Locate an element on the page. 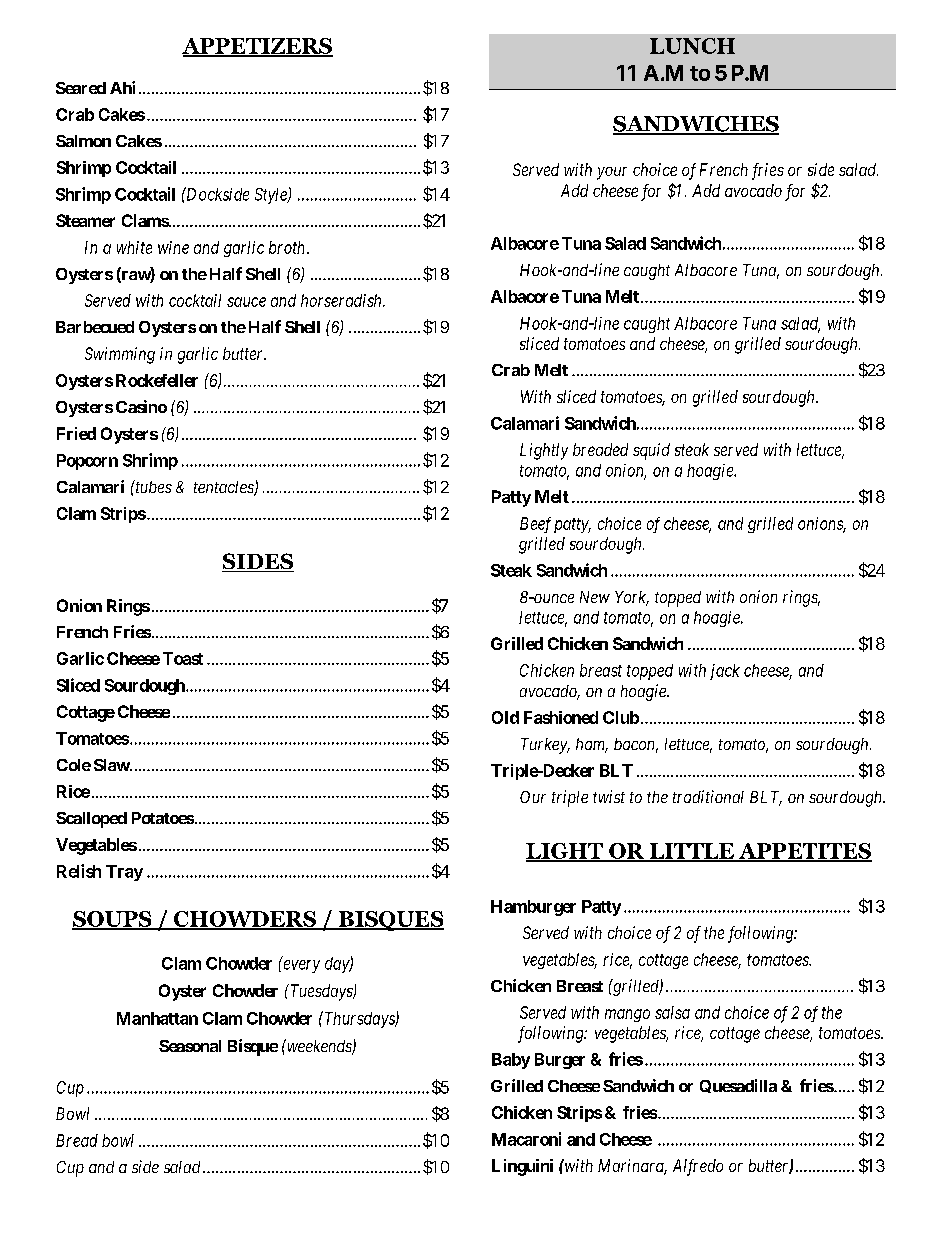  Seared is located at coordinates (81, 88).
